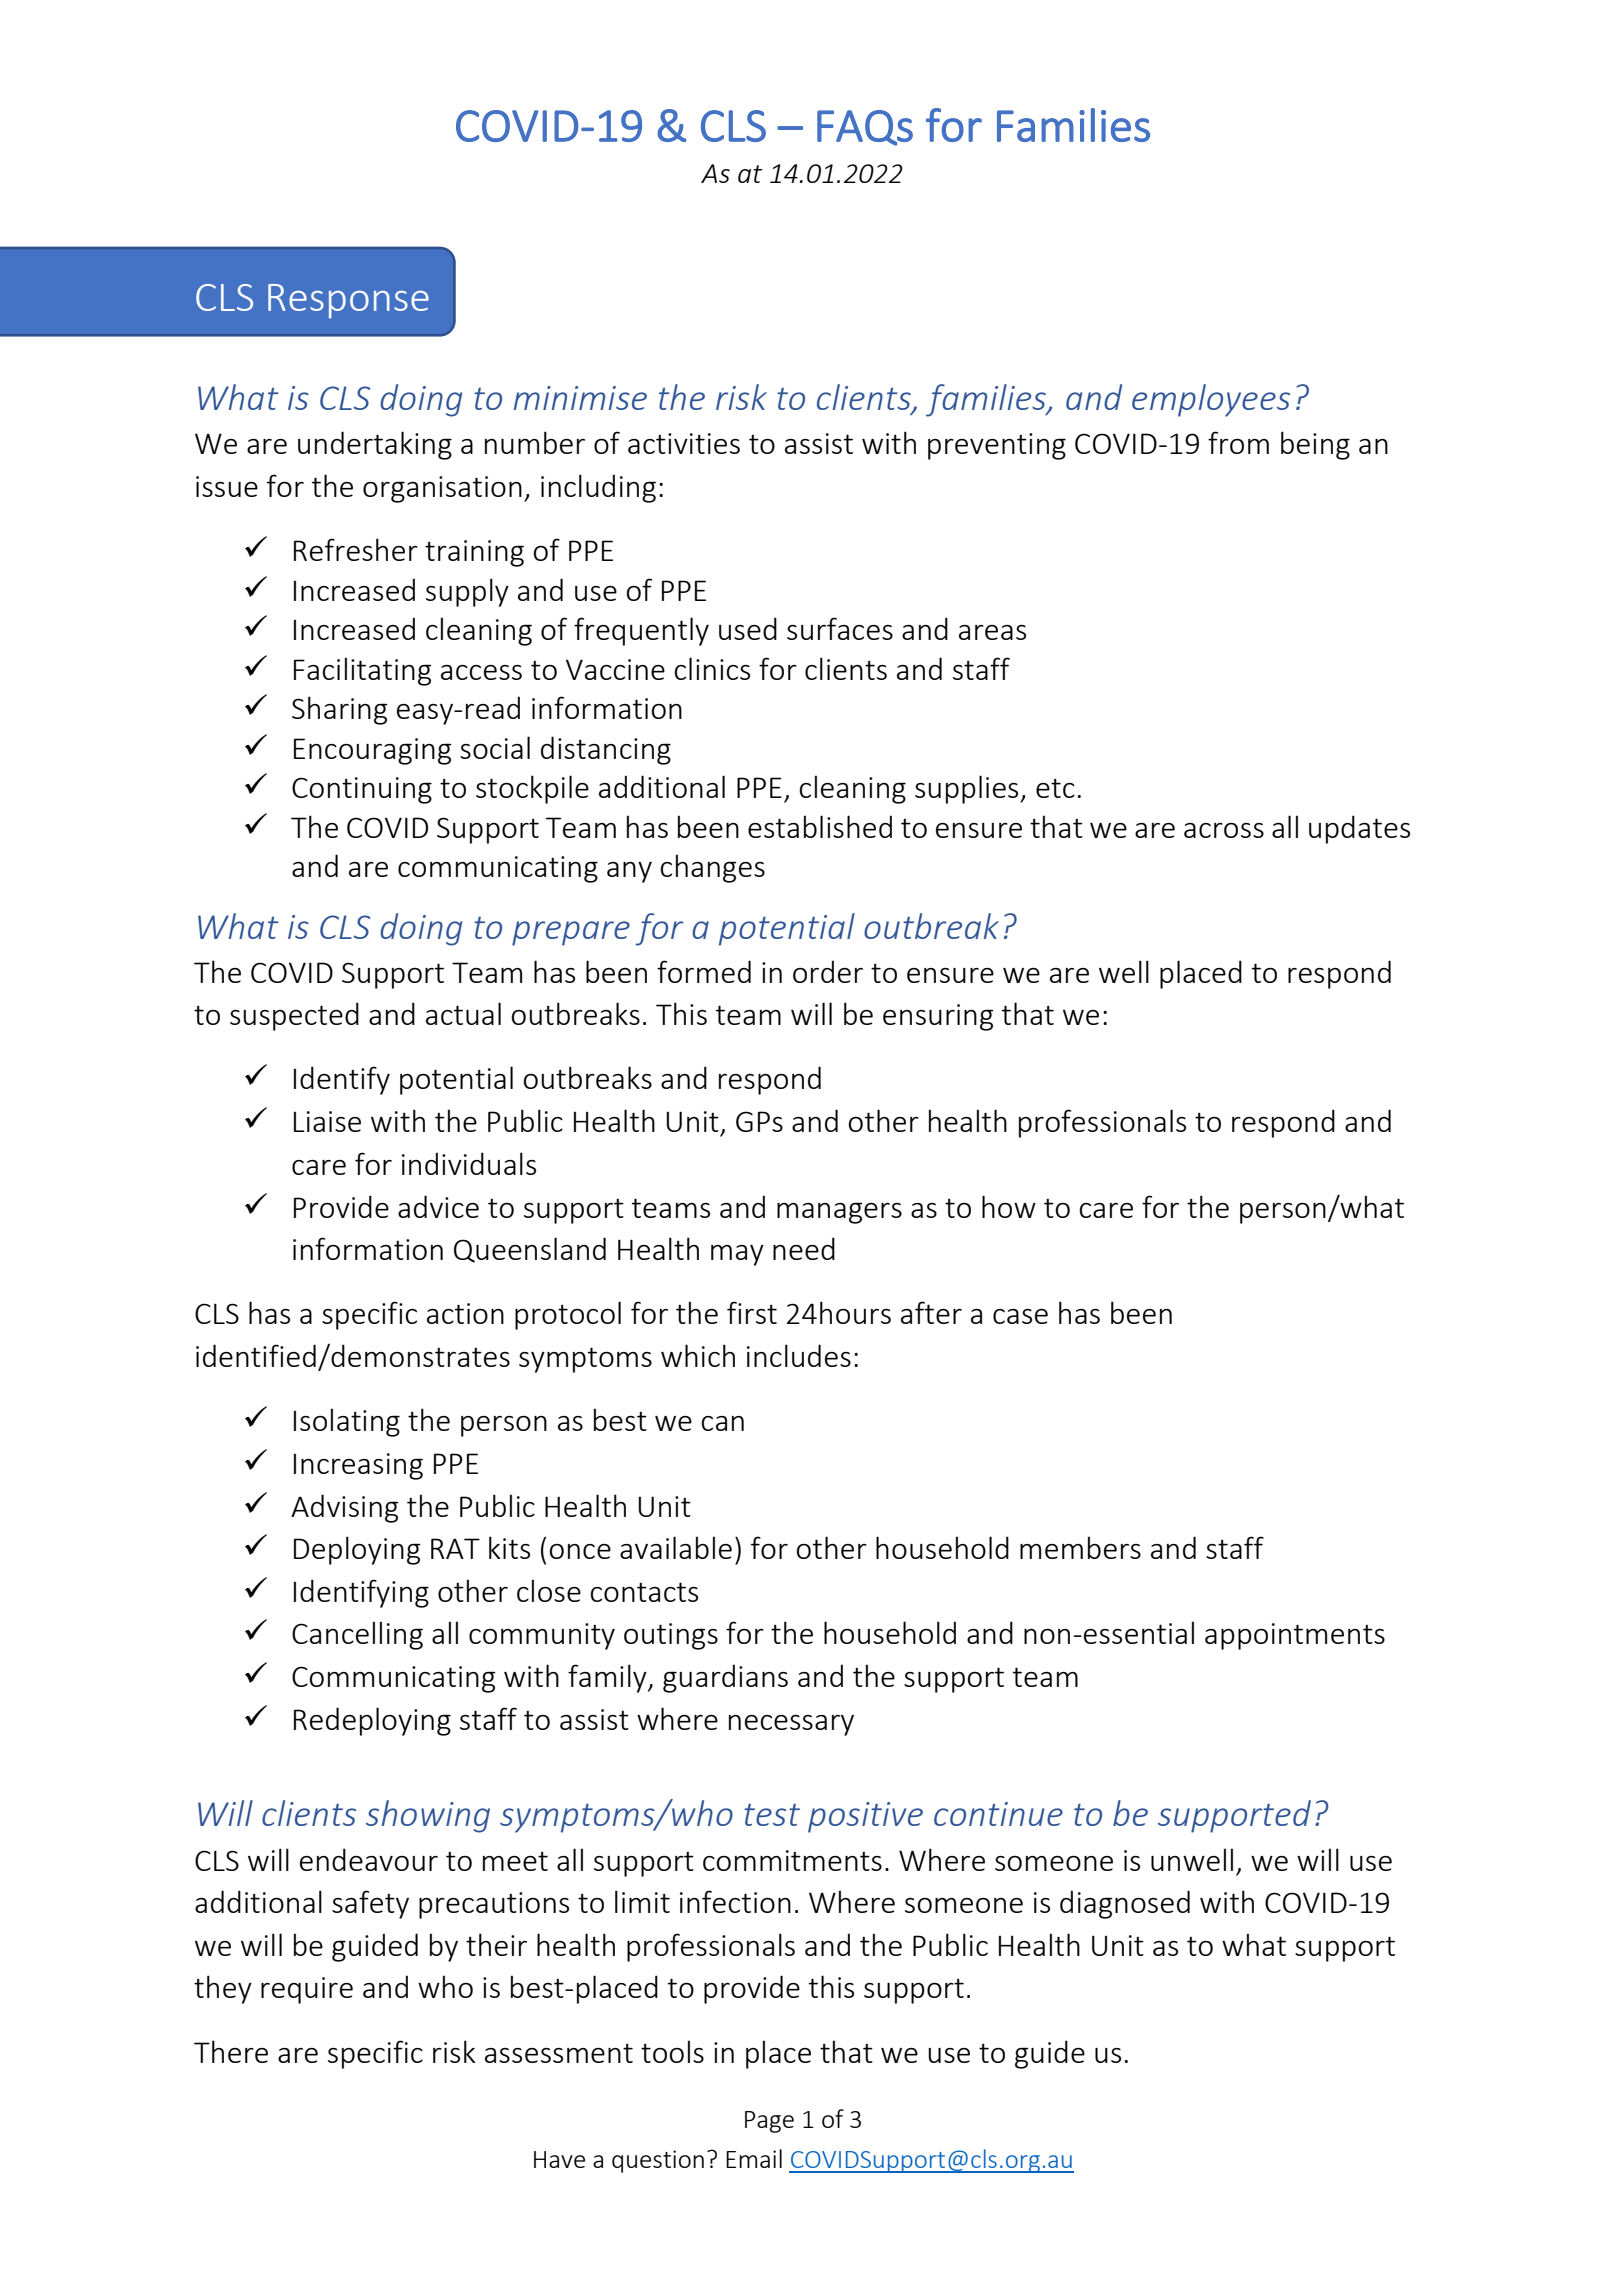 The height and width of the screenshot is (2271, 1605). I want to click on employees, so click(1211, 400).
